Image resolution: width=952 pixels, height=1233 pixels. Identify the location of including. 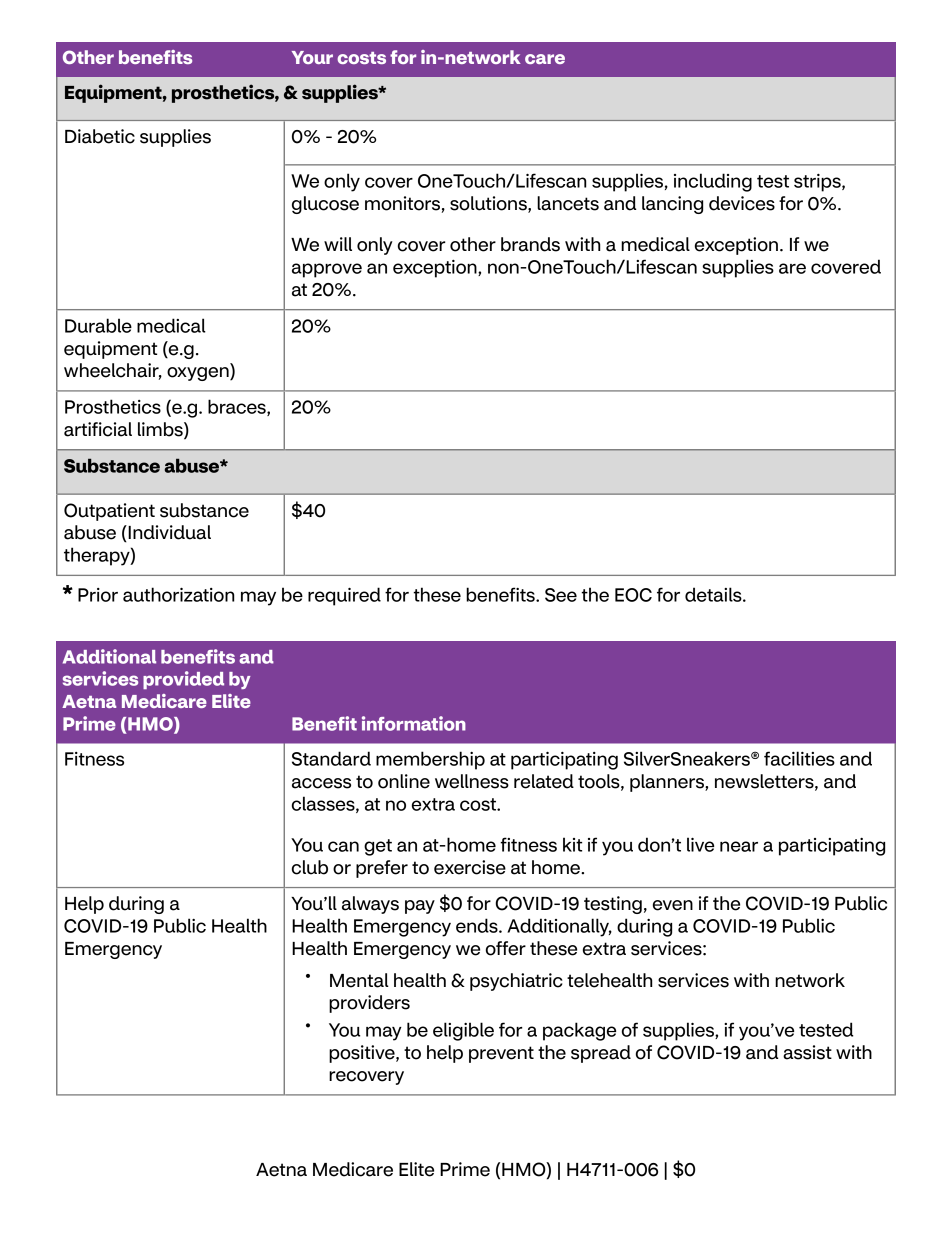
(713, 182).
